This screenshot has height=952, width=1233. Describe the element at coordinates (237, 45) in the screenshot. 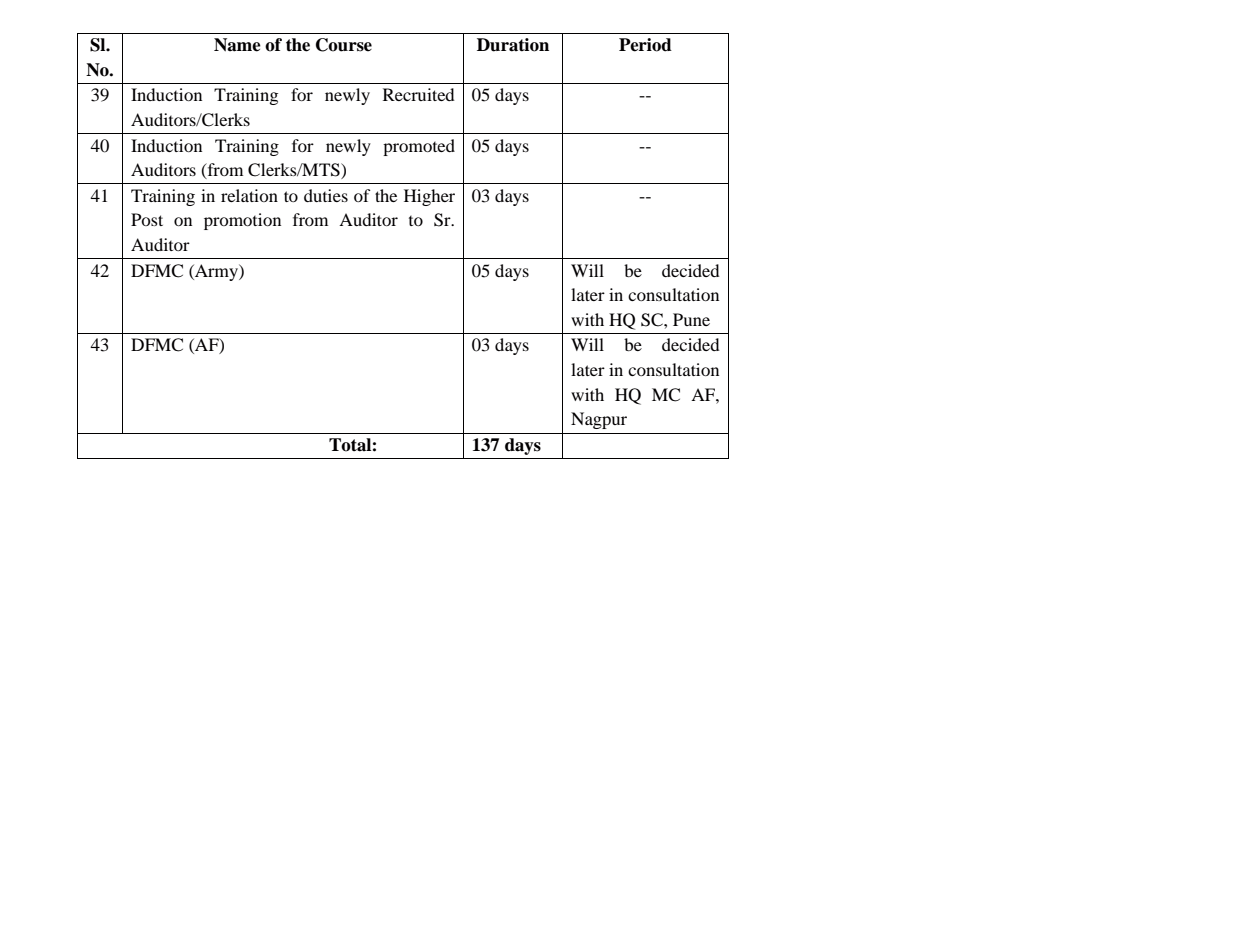

I see `Name` at that location.
